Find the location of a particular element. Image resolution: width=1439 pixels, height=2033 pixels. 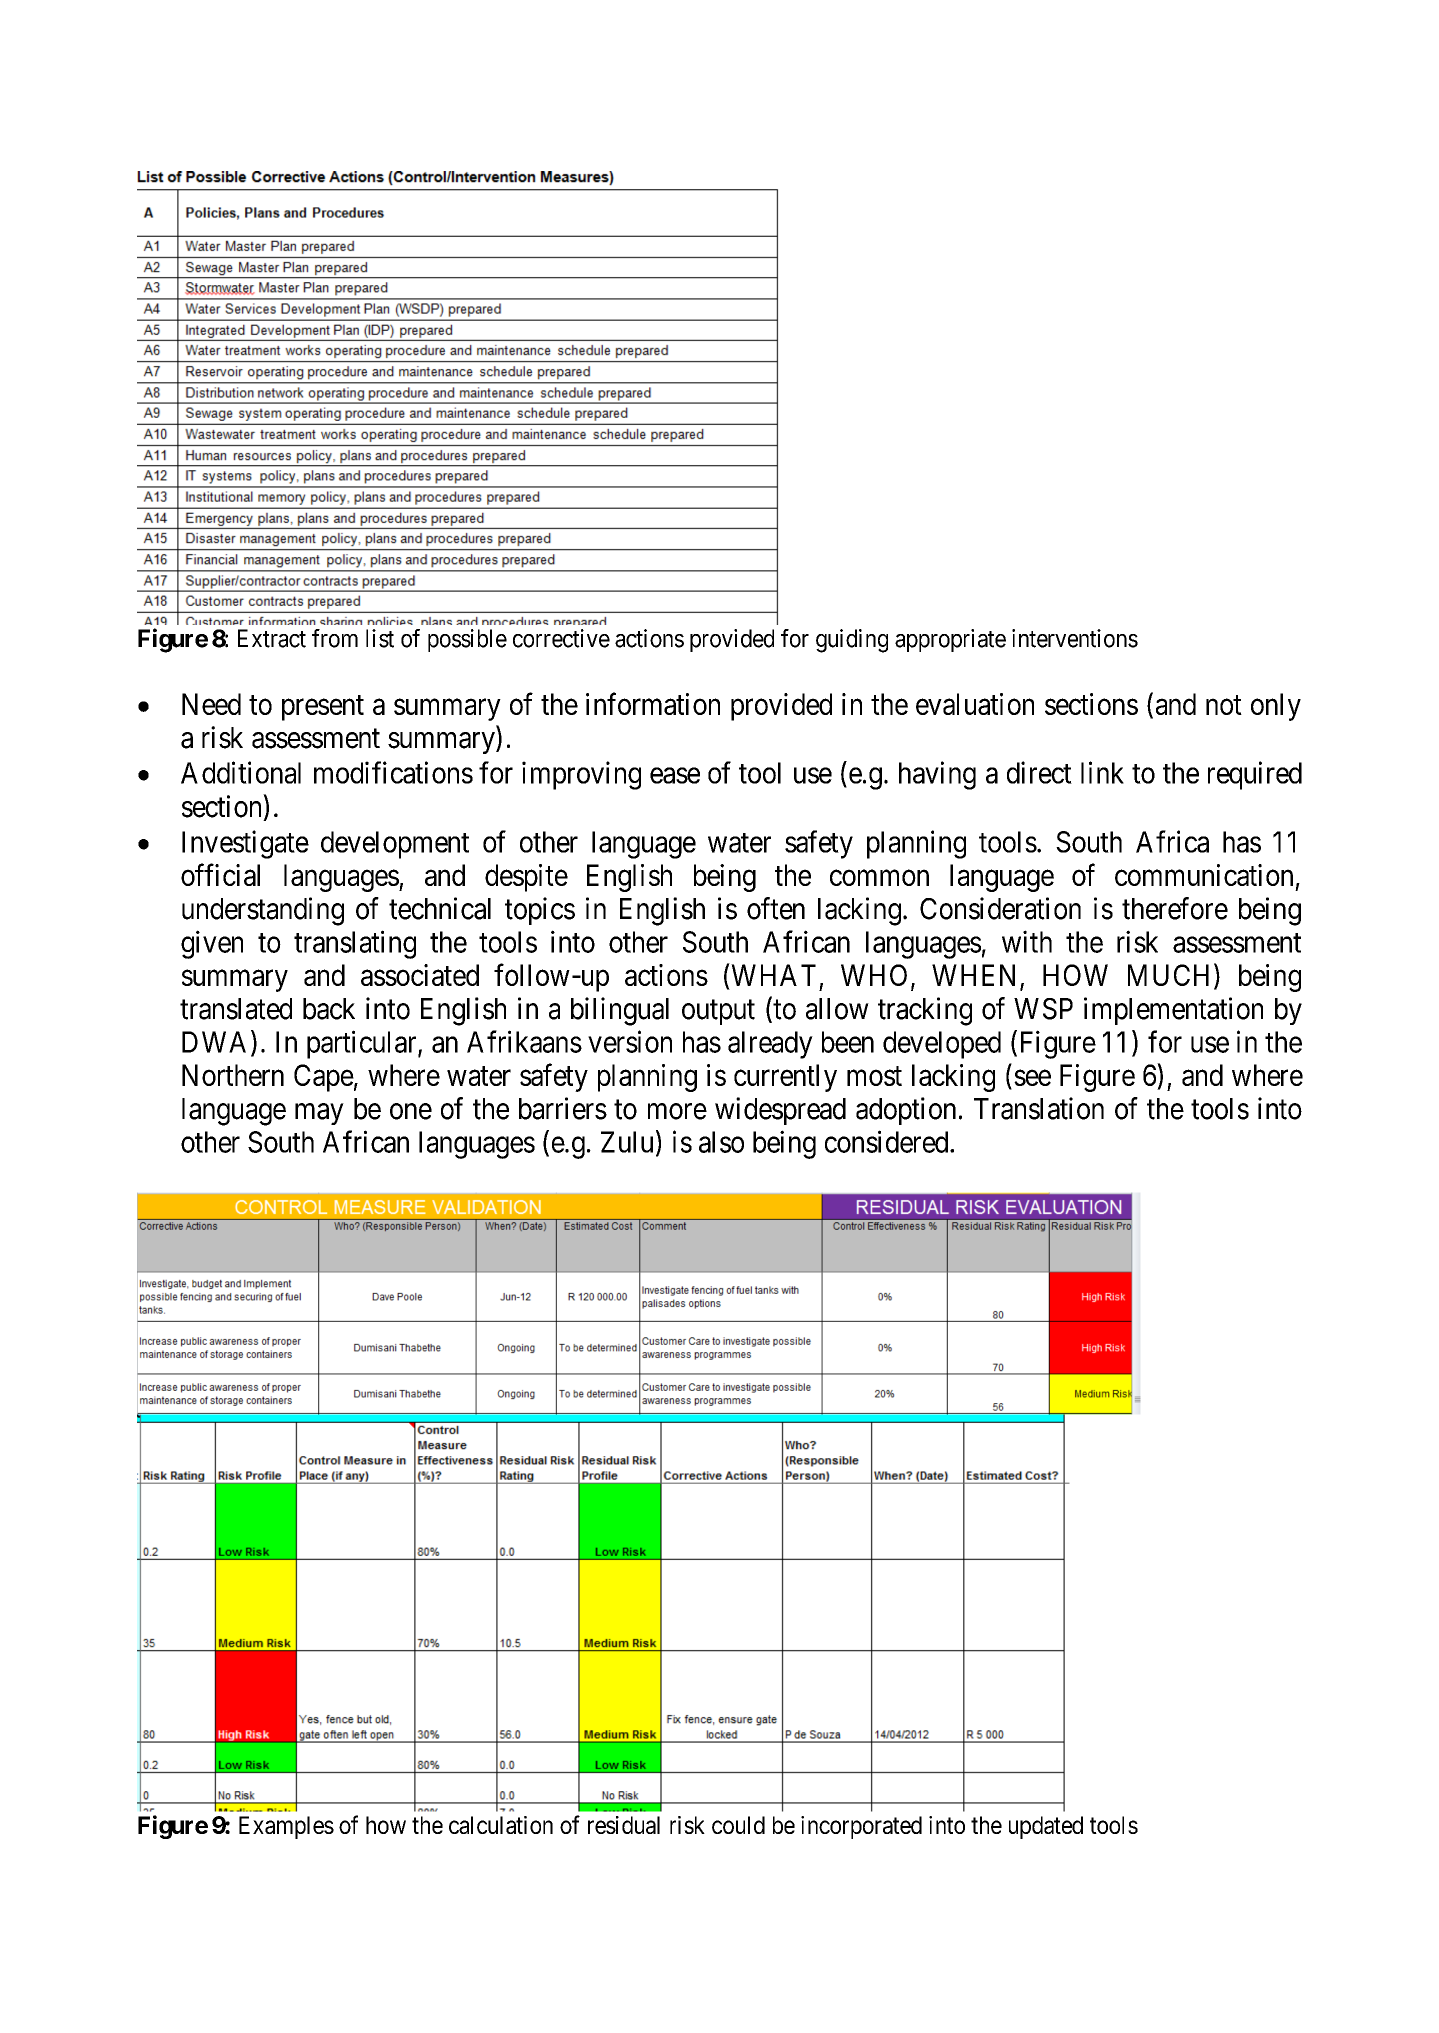

not is located at coordinates (1224, 705).
